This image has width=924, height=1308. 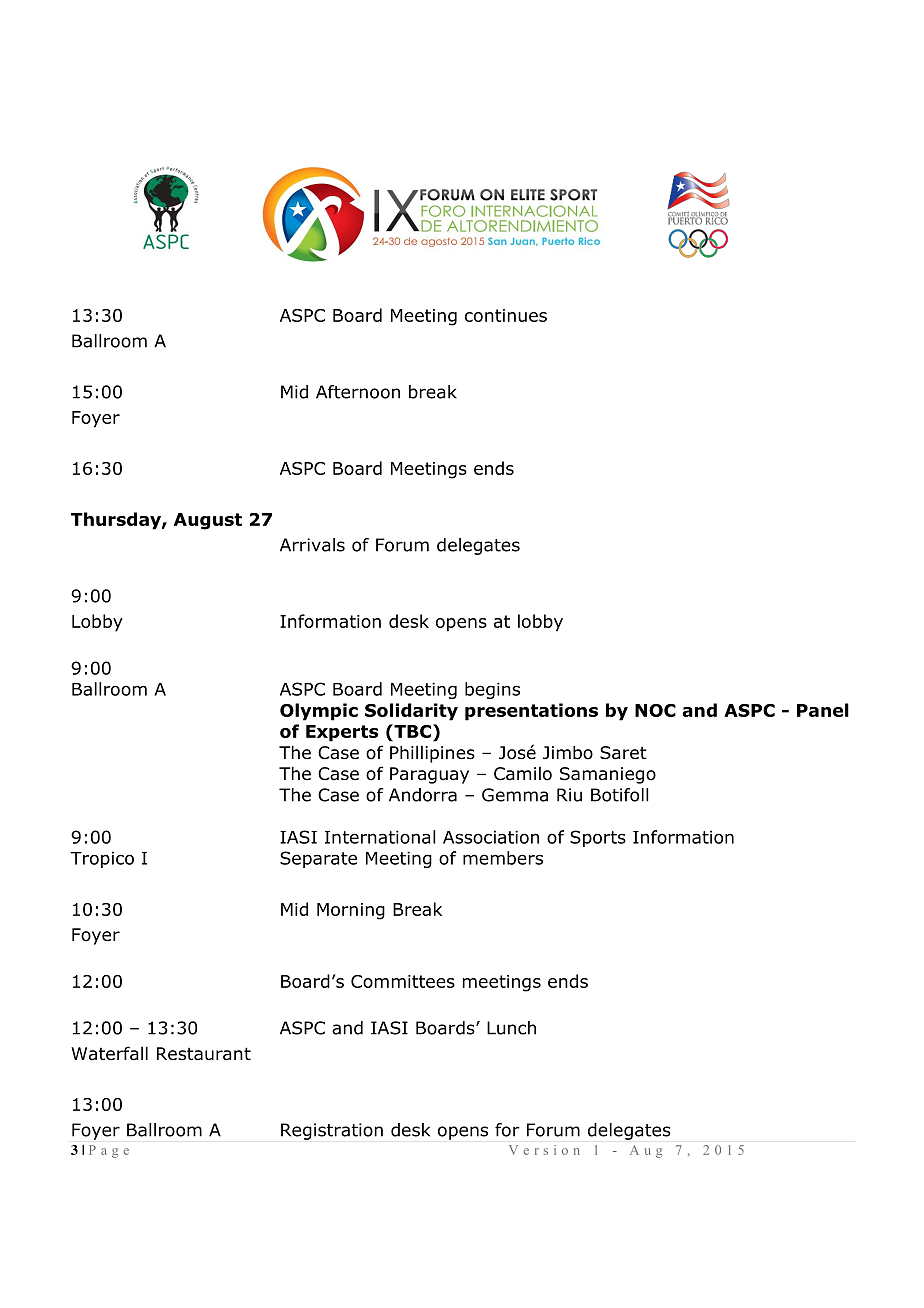 What do you see at coordinates (823, 710) in the image?
I see `Panel` at bounding box center [823, 710].
